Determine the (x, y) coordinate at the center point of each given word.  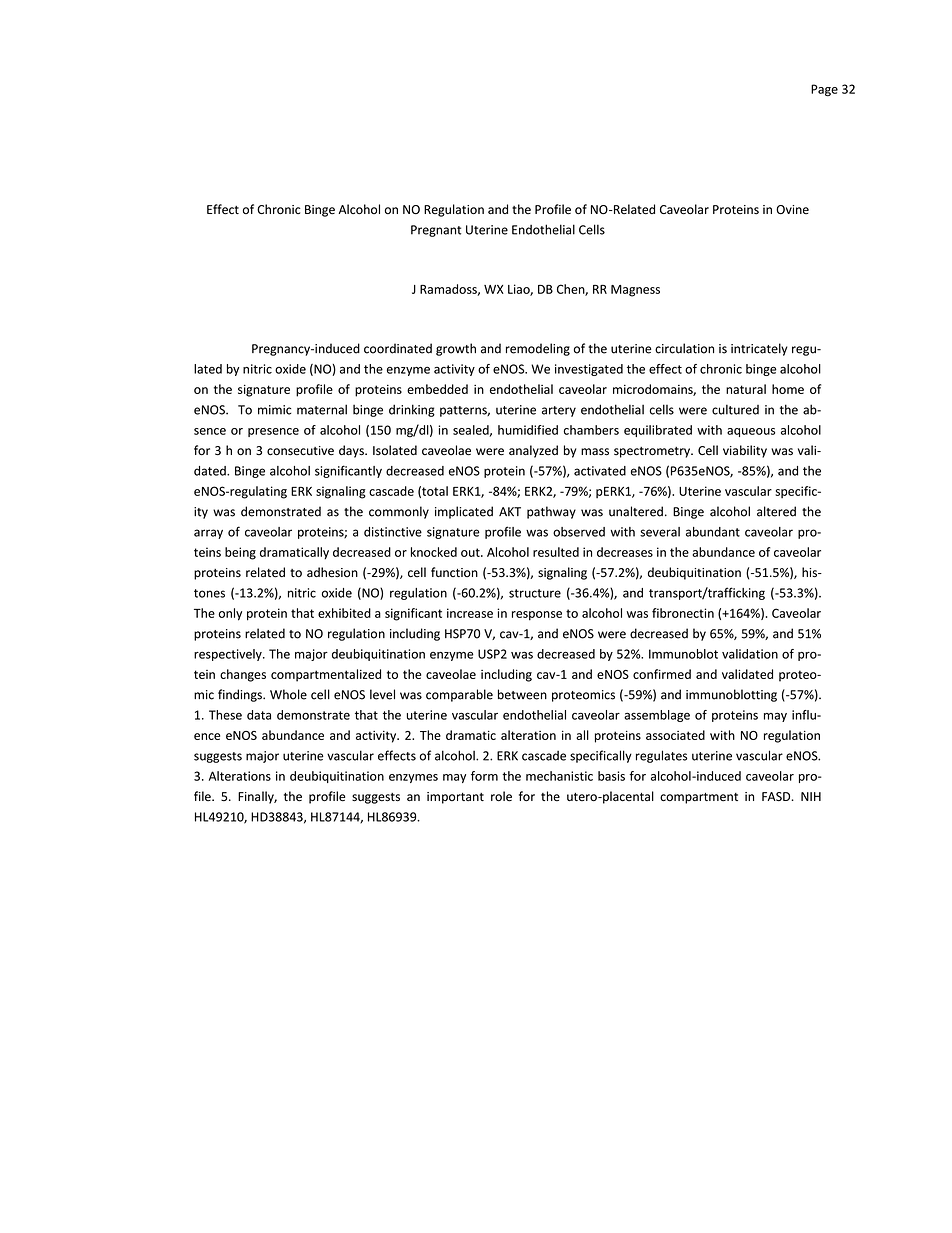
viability (745, 451)
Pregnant (436, 231)
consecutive (300, 451)
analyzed (533, 451)
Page (824, 90)
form (484, 776)
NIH (811, 796)
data (259, 715)
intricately (759, 349)
